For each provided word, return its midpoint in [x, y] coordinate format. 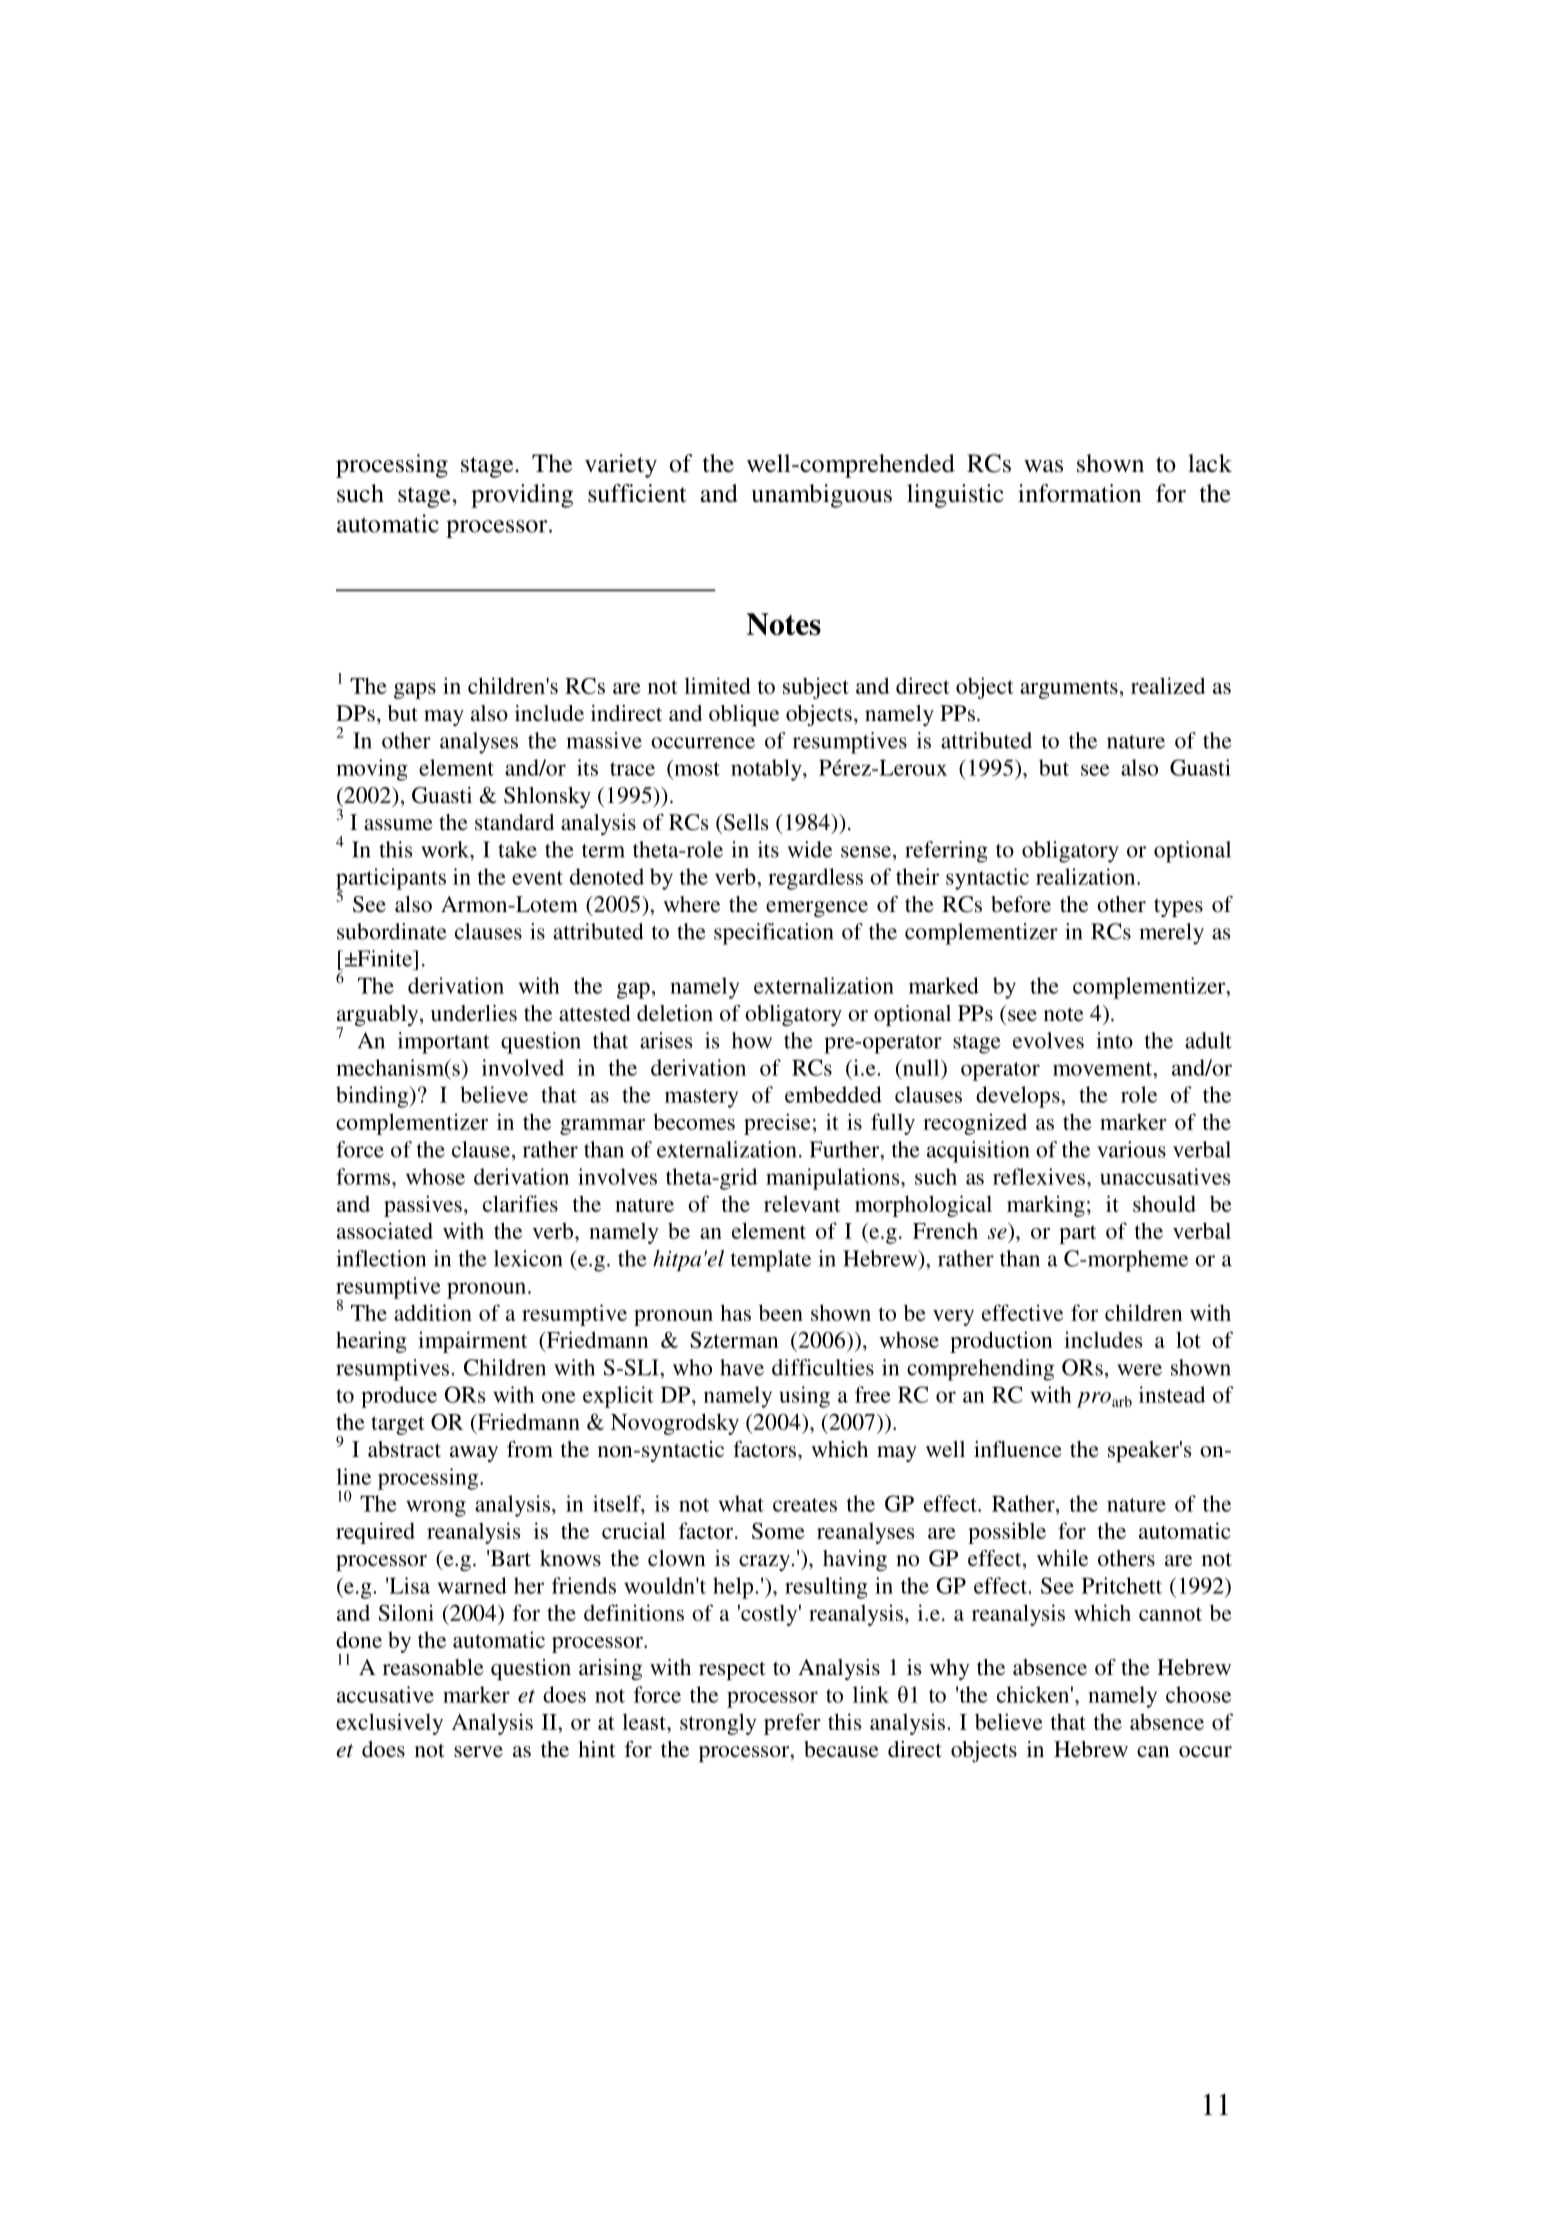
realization [1087, 876]
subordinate [392, 931]
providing [522, 496]
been [781, 1312]
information [1080, 493]
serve [478, 1751]
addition [433, 1312]
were [1139, 1370]
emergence [817, 909]
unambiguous [821, 496]
